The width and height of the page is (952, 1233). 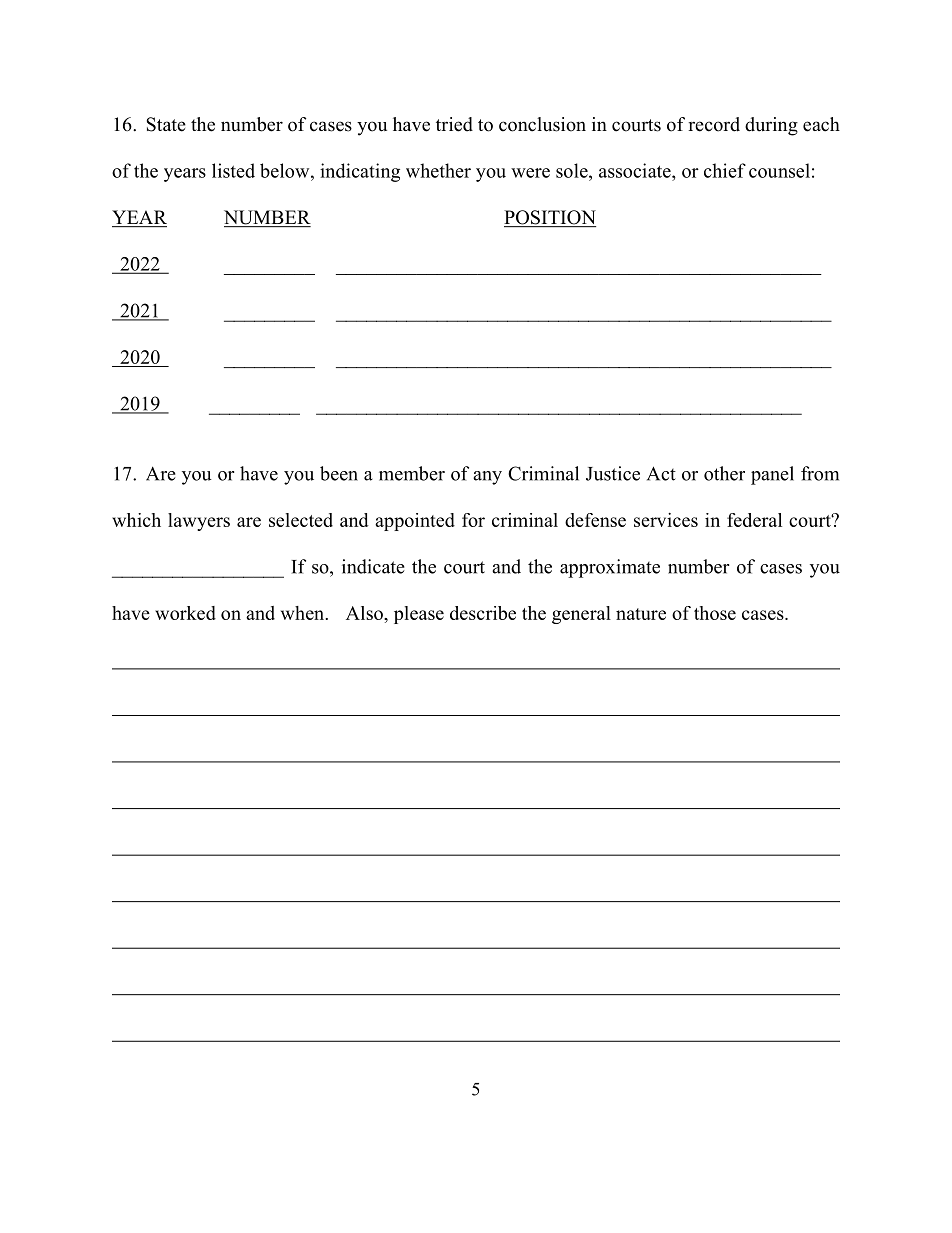 I want to click on any, so click(x=487, y=478).
